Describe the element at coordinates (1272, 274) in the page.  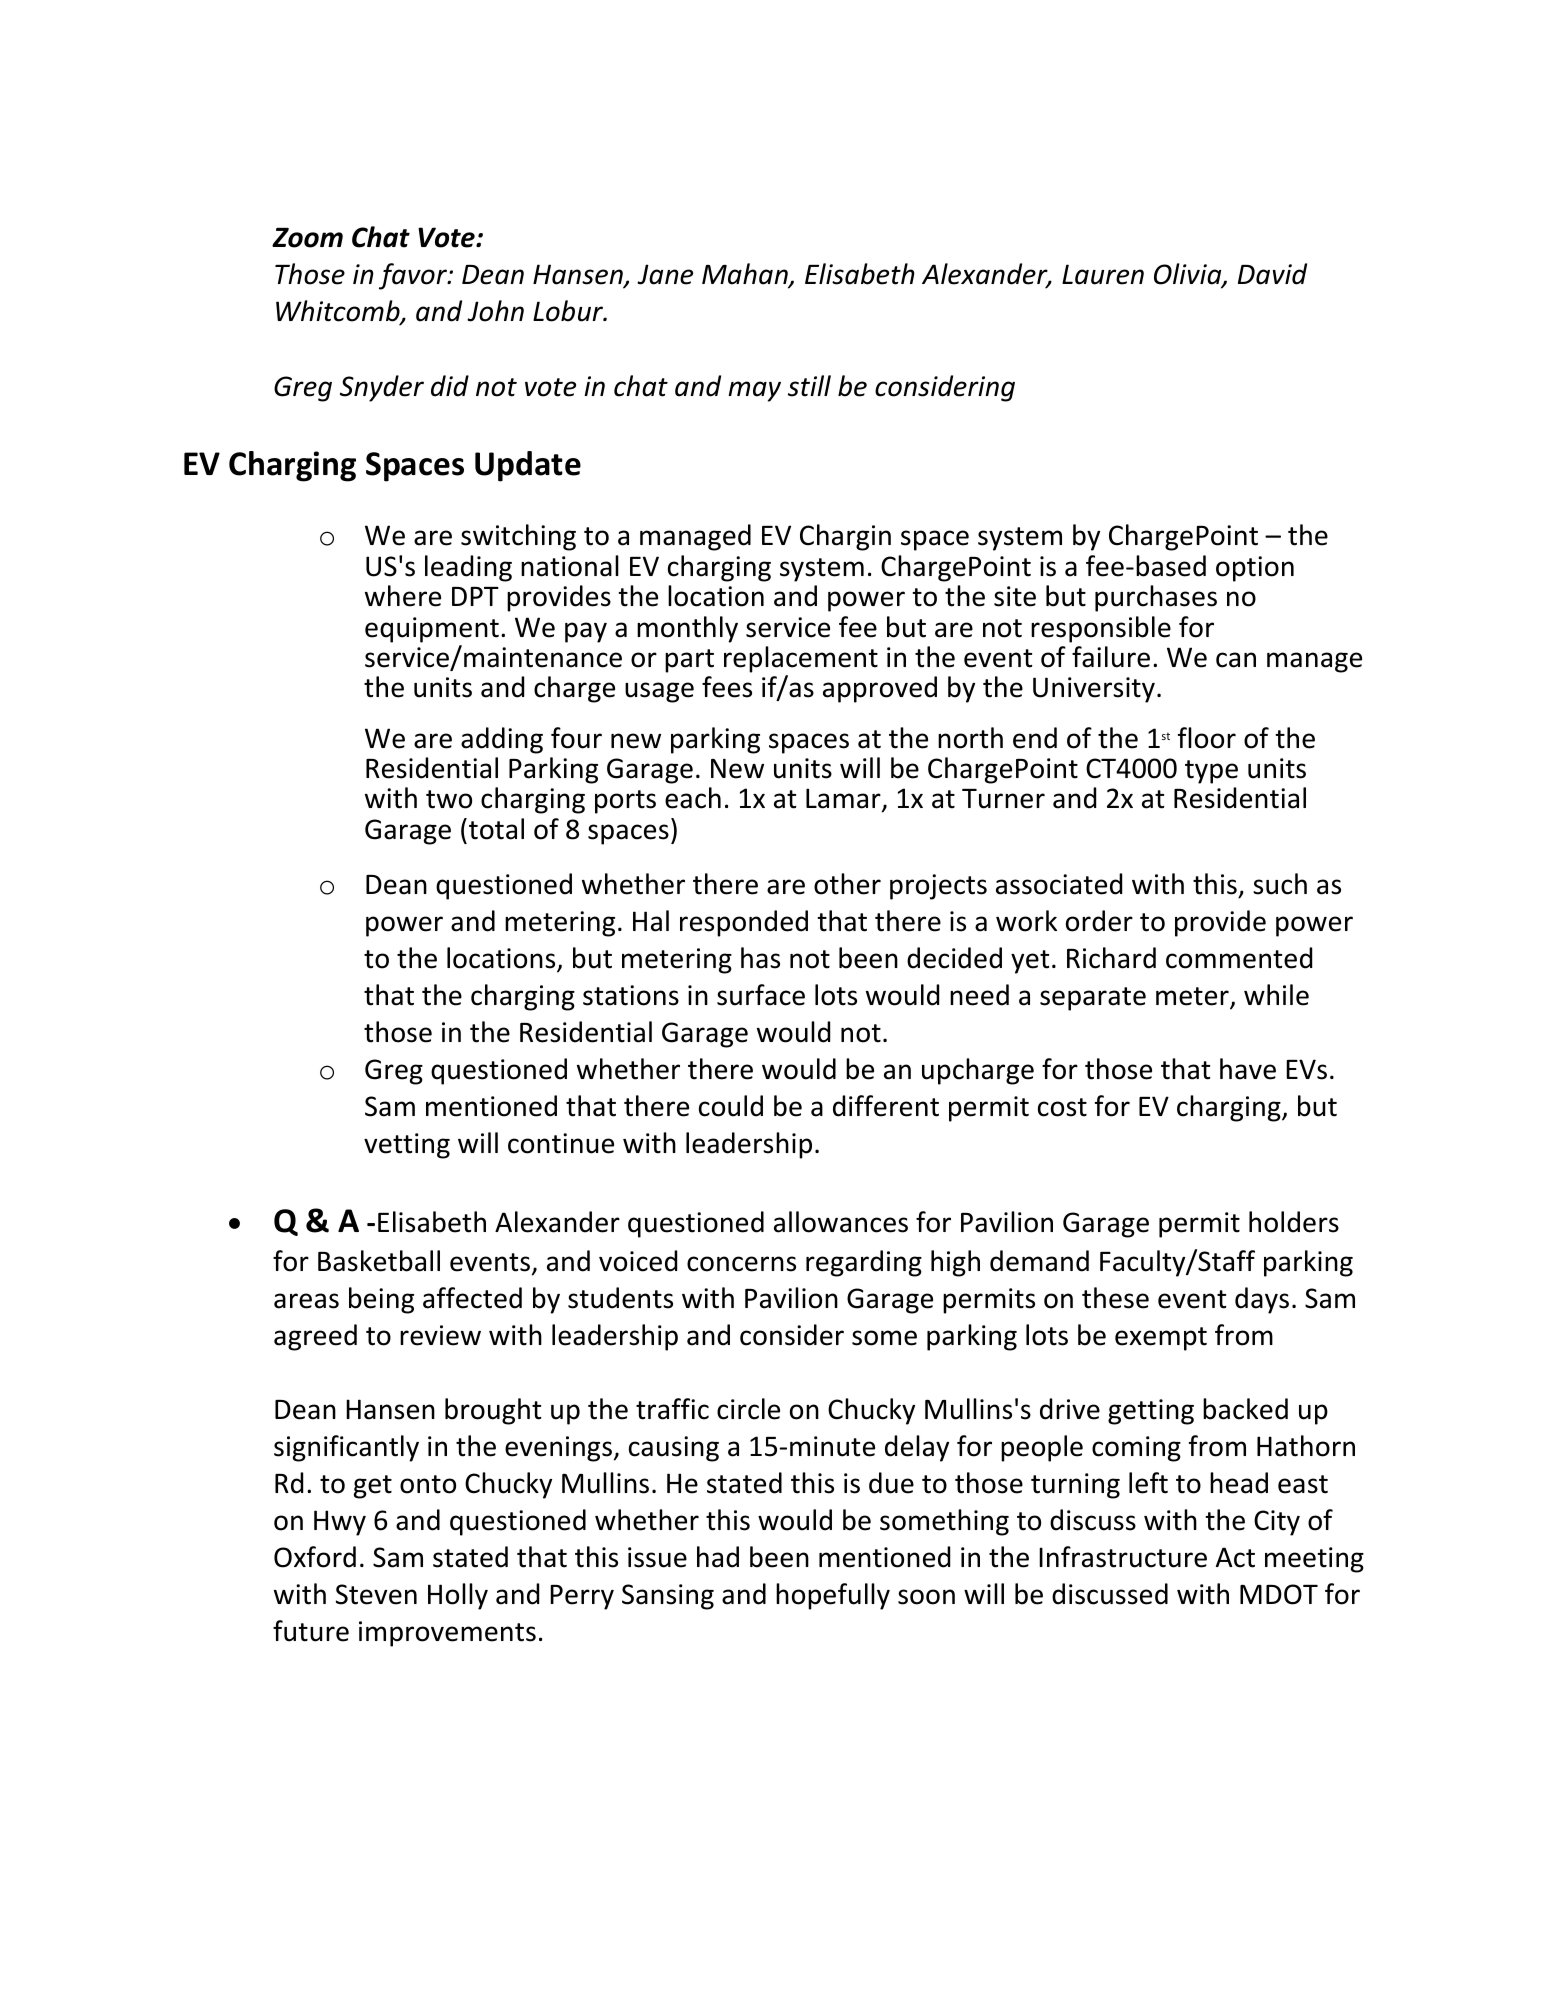
I see `David` at that location.
